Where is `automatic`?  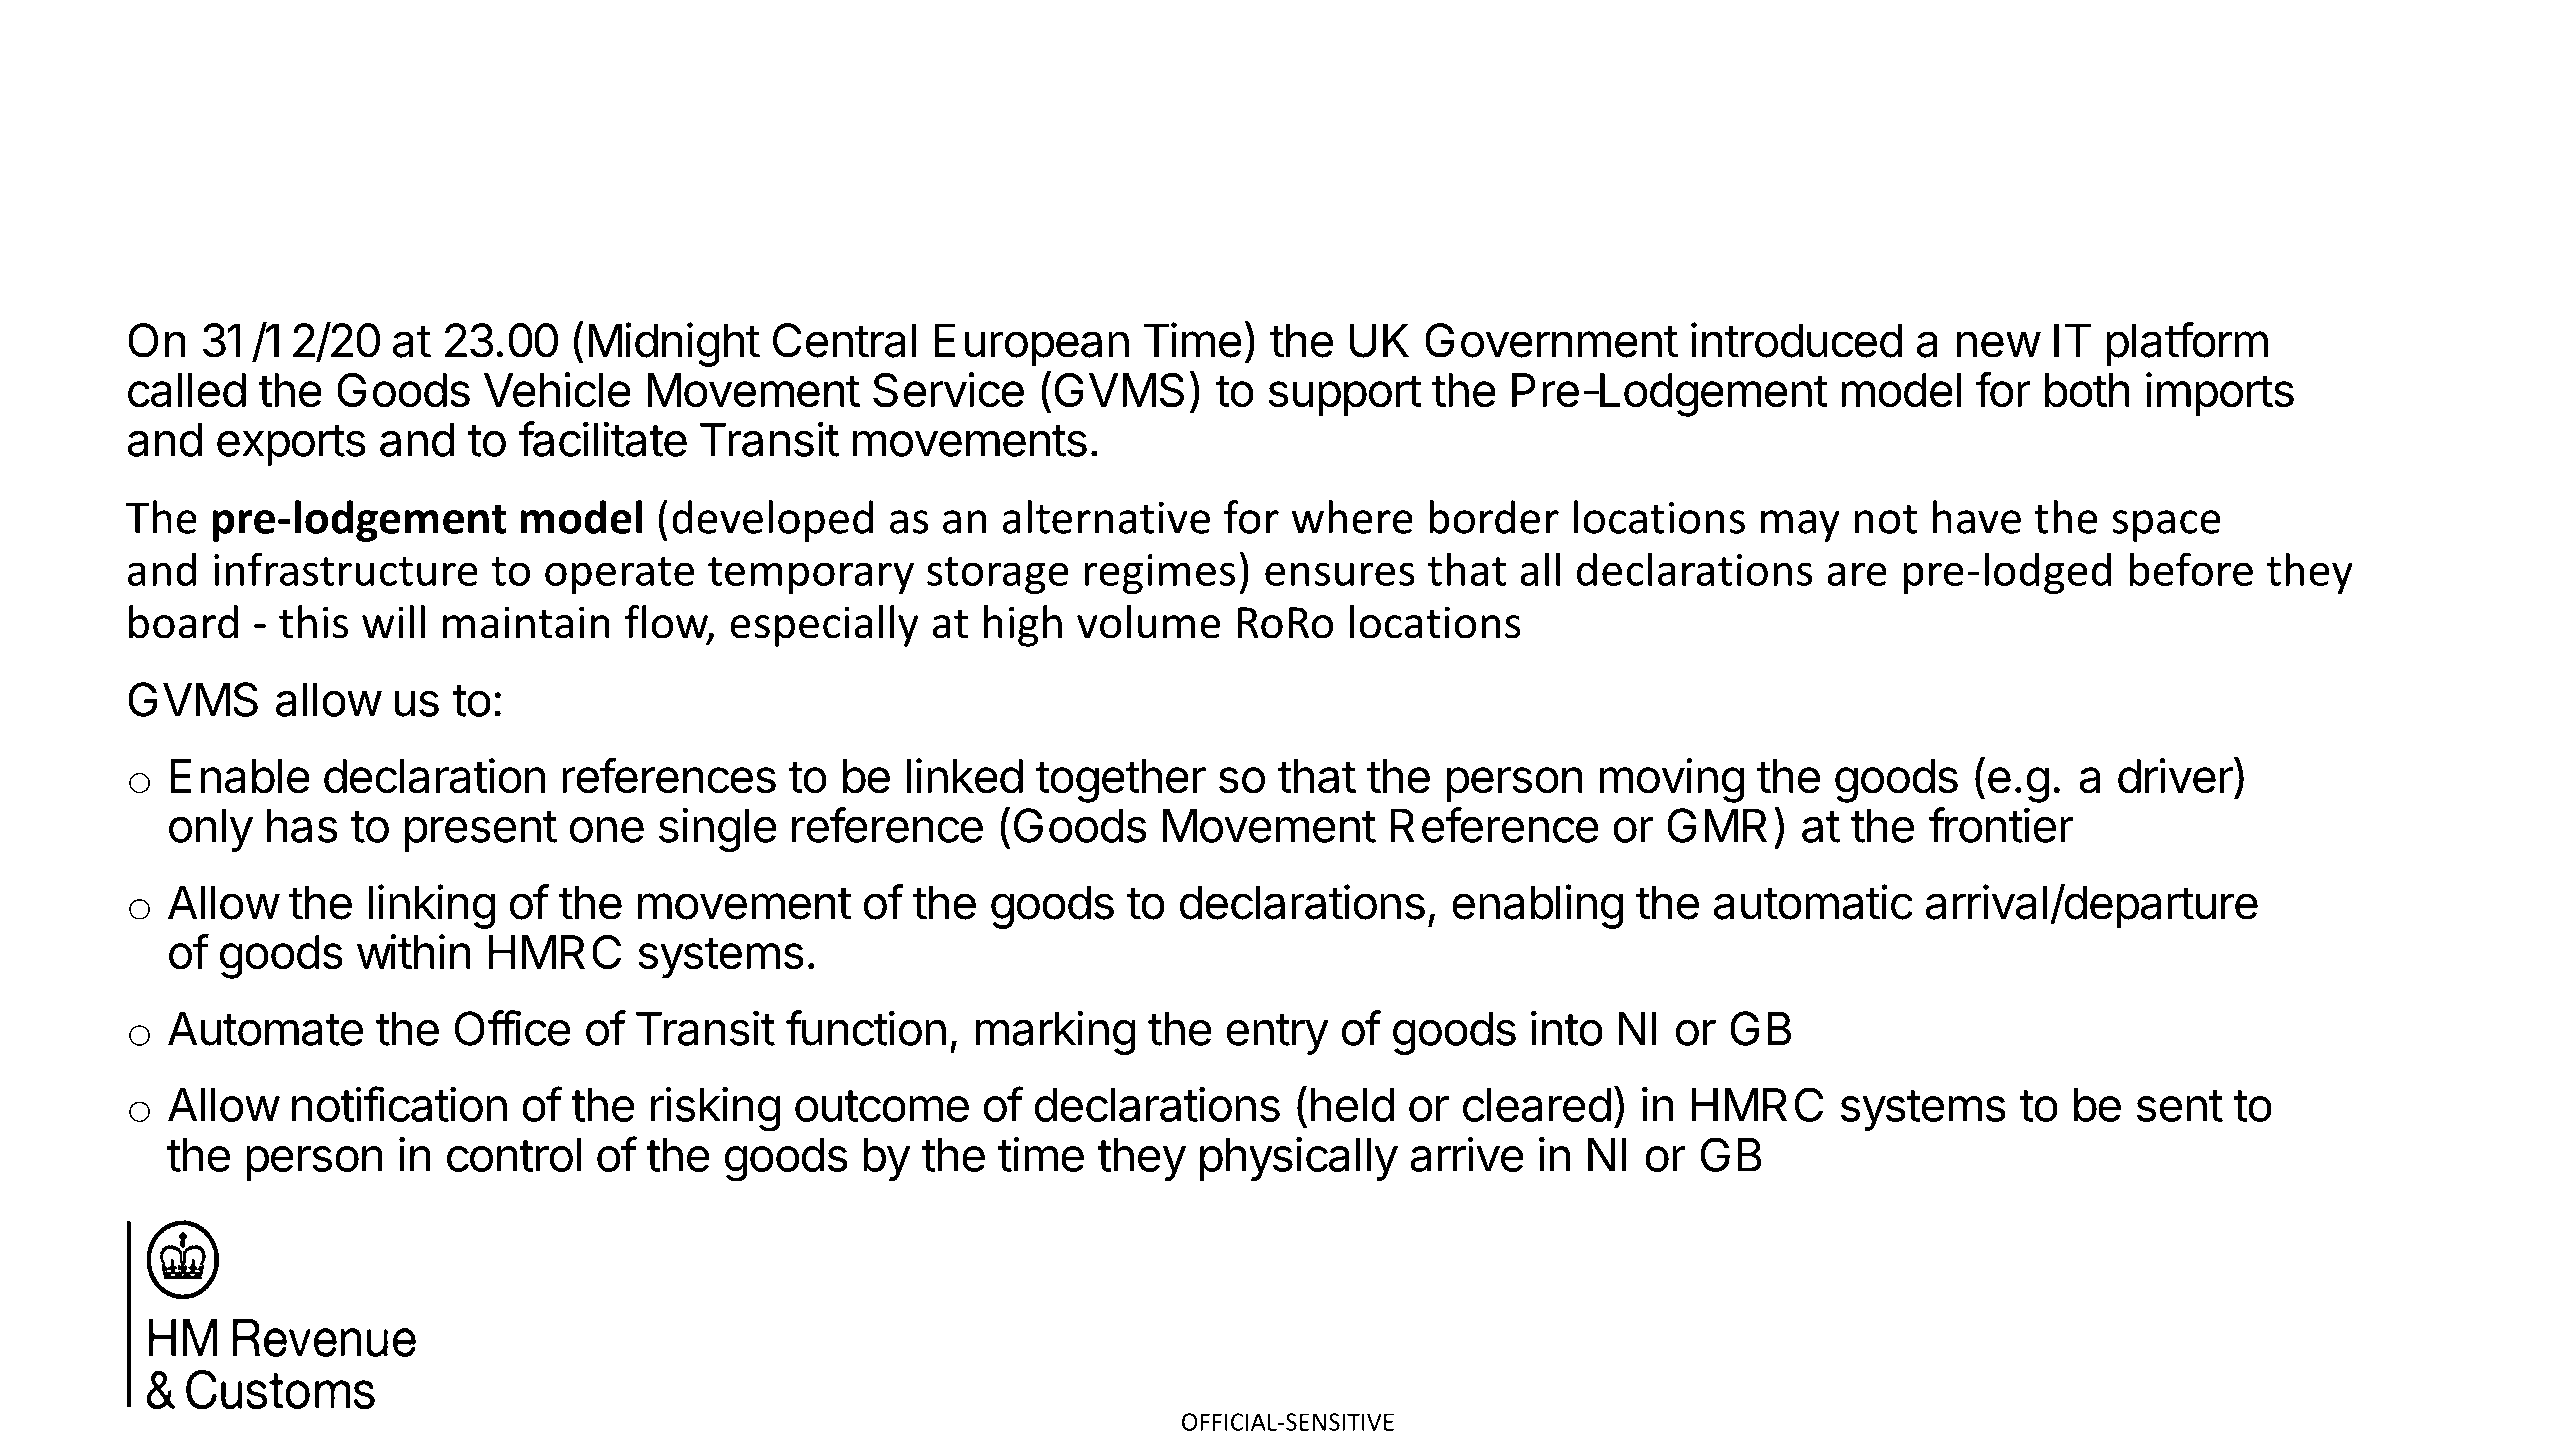 automatic is located at coordinates (1813, 902).
